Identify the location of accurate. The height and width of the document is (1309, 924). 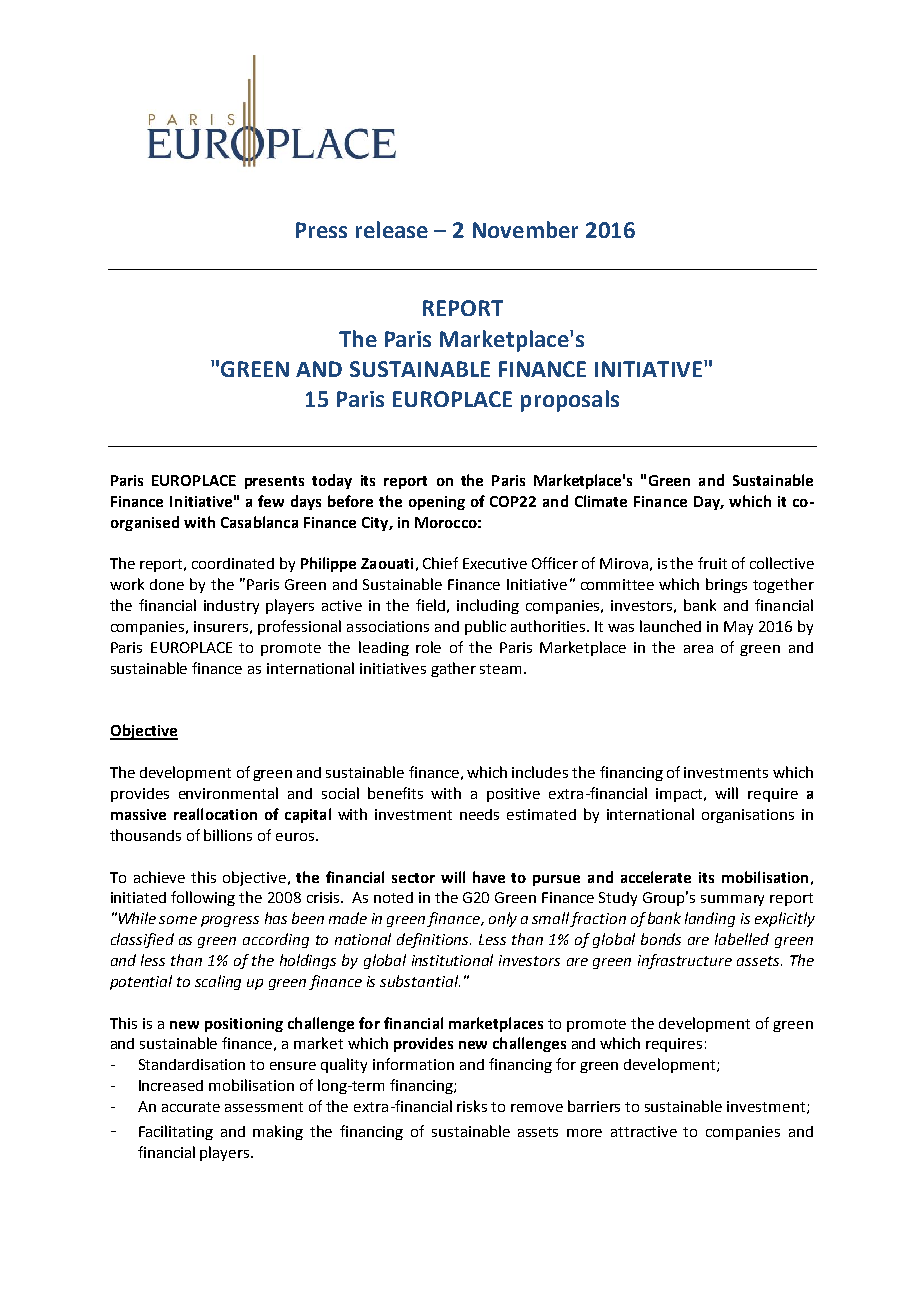
(191, 1107).
